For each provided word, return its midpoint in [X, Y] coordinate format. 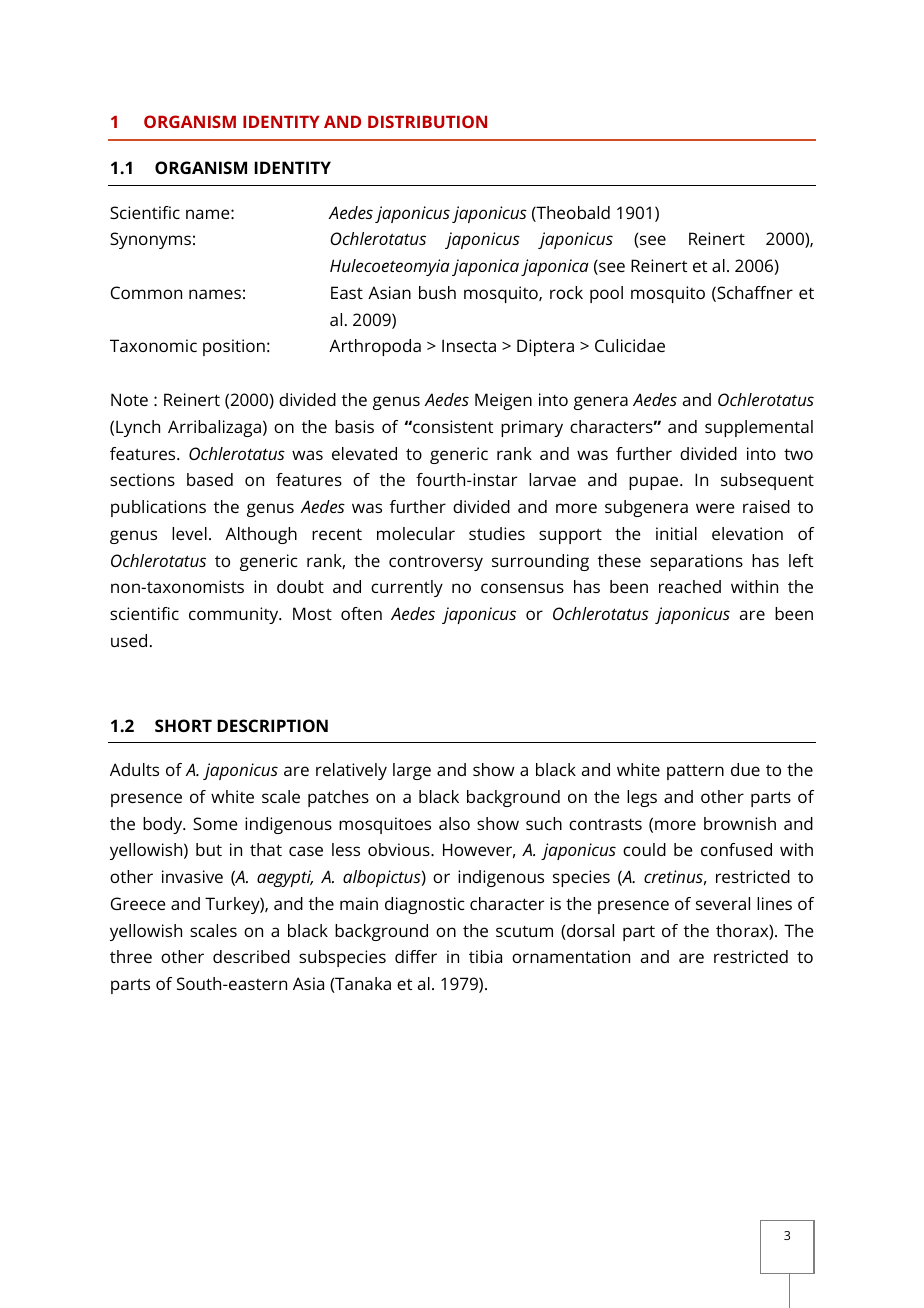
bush [437, 292]
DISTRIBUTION [427, 121]
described [251, 956]
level [189, 533]
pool [606, 294]
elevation [747, 533]
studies [497, 533]
